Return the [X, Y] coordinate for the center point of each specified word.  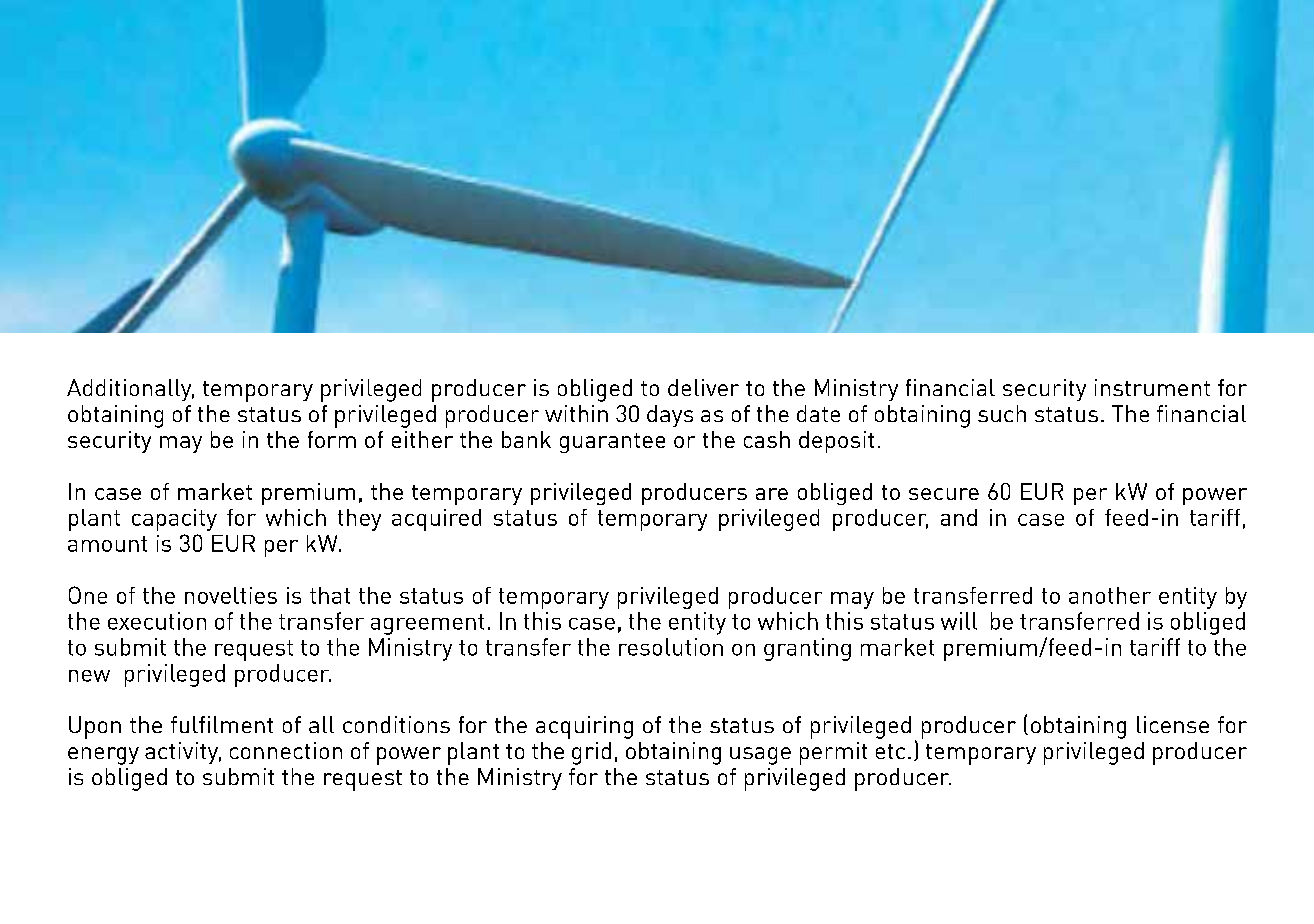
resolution [671, 647]
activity [183, 753]
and [959, 517]
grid [591, 753]
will [959, 621]
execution [157, 621]
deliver [703, 387]
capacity [174, 520]
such [1002, 413]
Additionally [130, 390]
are [772, 494]
